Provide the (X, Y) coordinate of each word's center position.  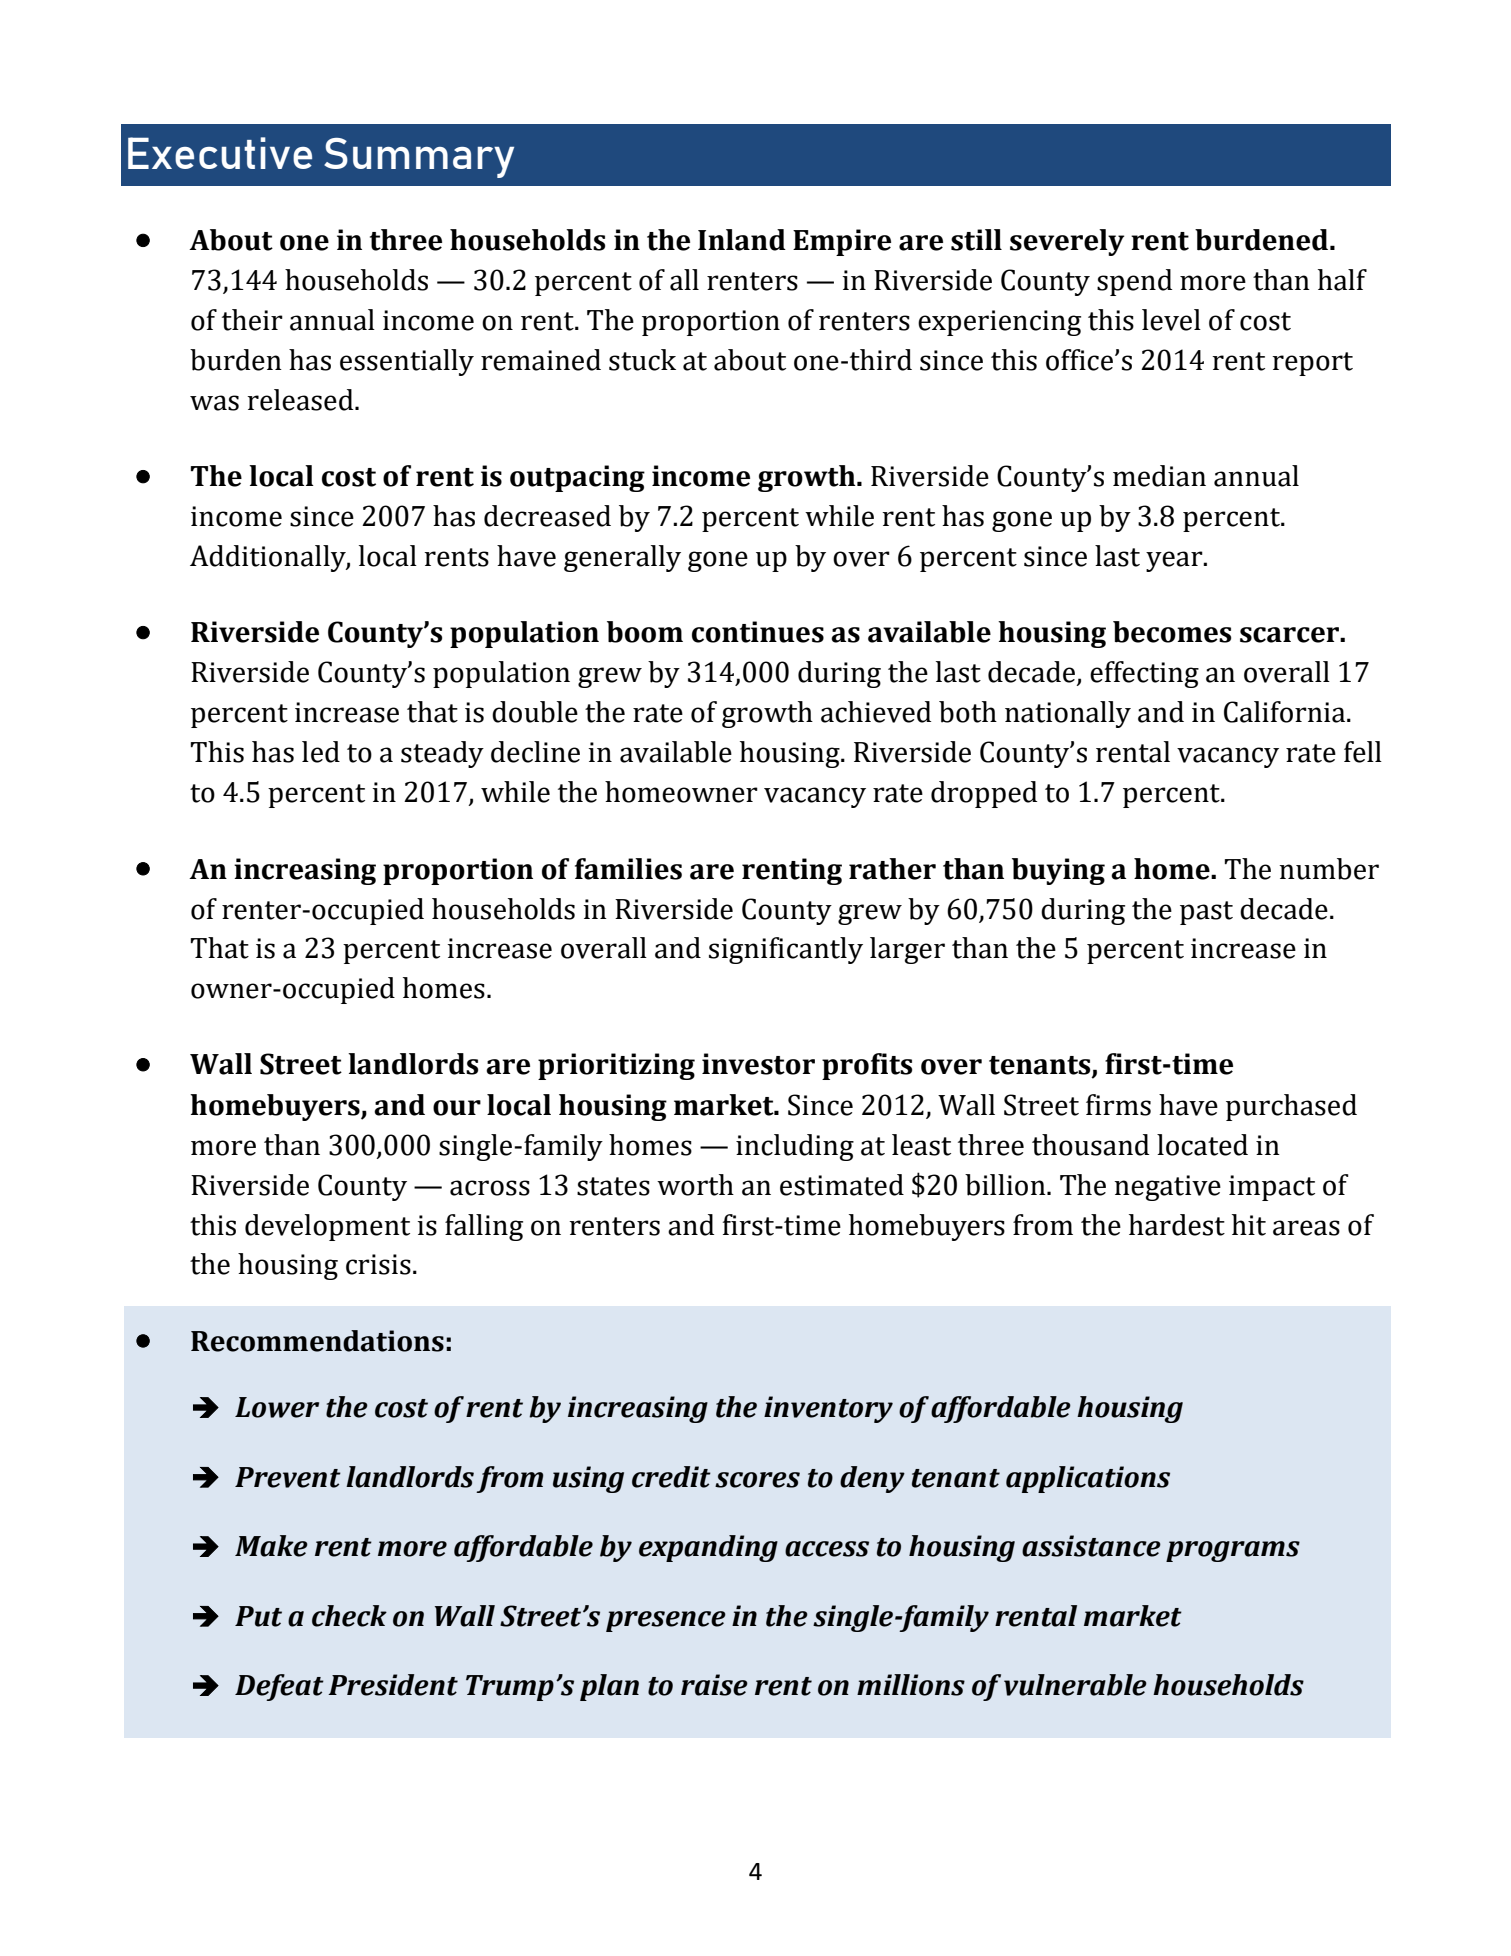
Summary (419, 158)
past (1206, 913)
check (349, 1616)
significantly (786, 950)
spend (1134, 282)
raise (714, 1685)
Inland (742, 240)
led (321, 752)
